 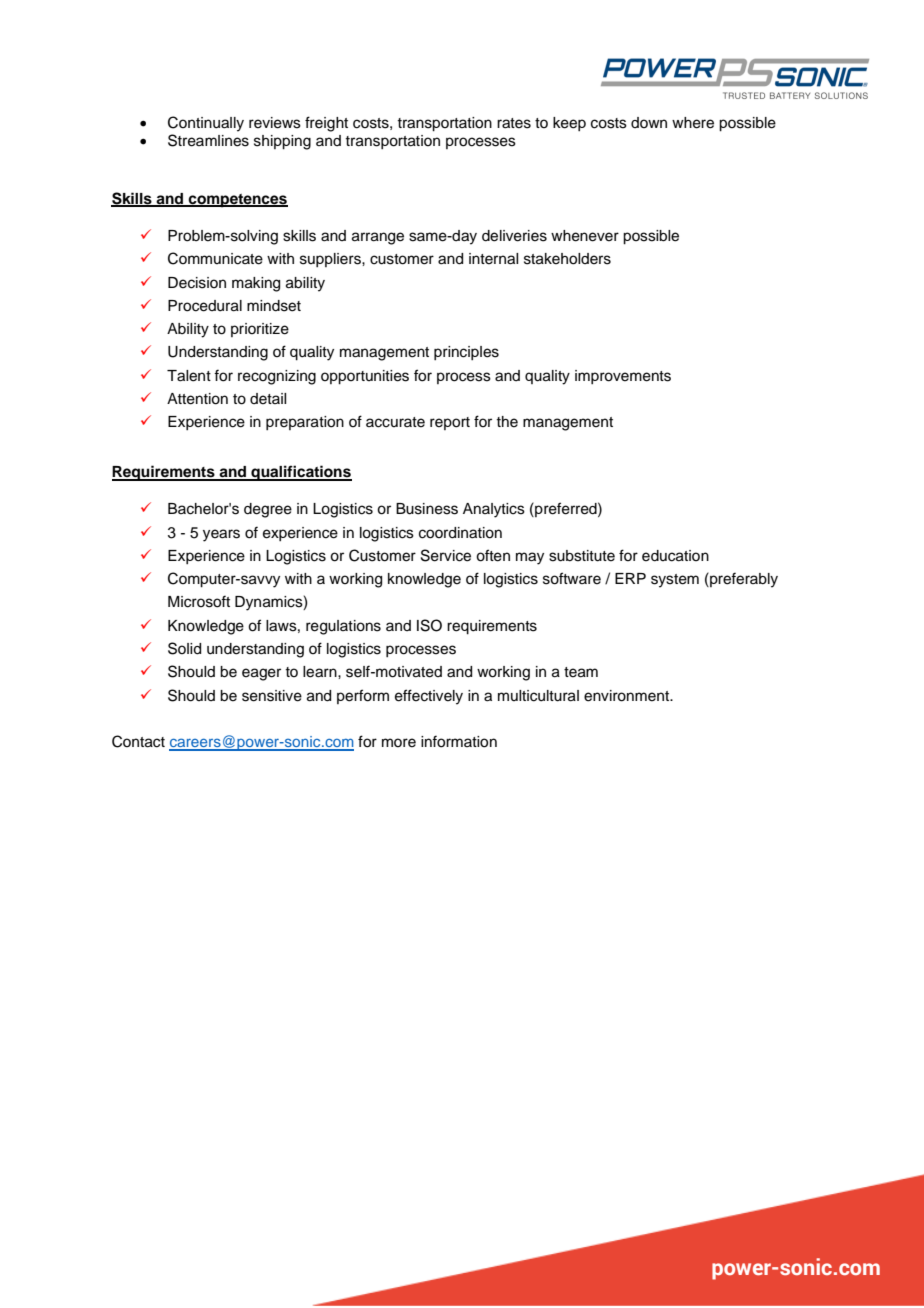 I want to click on rates, so click(x=514, y=123).
